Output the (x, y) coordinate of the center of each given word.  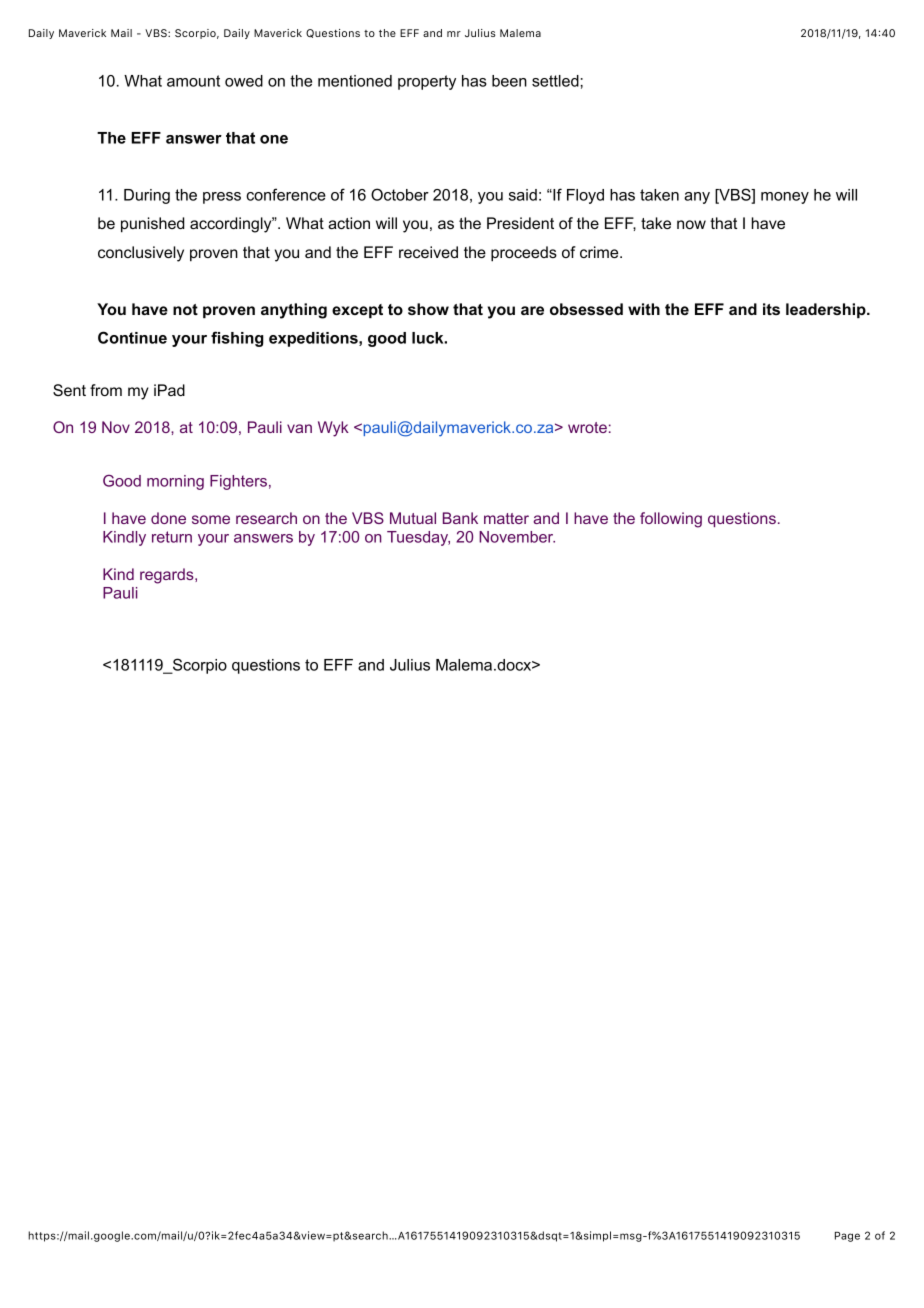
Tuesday (418, 538)
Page (847, 1237)
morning (175, 482)
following (671, 520)
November (517, 537)
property (427, 82)
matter (506, 518)
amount (193, 81)
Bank (460, 518)
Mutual (413, 518)
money (785, 198)
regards (168, 576)
